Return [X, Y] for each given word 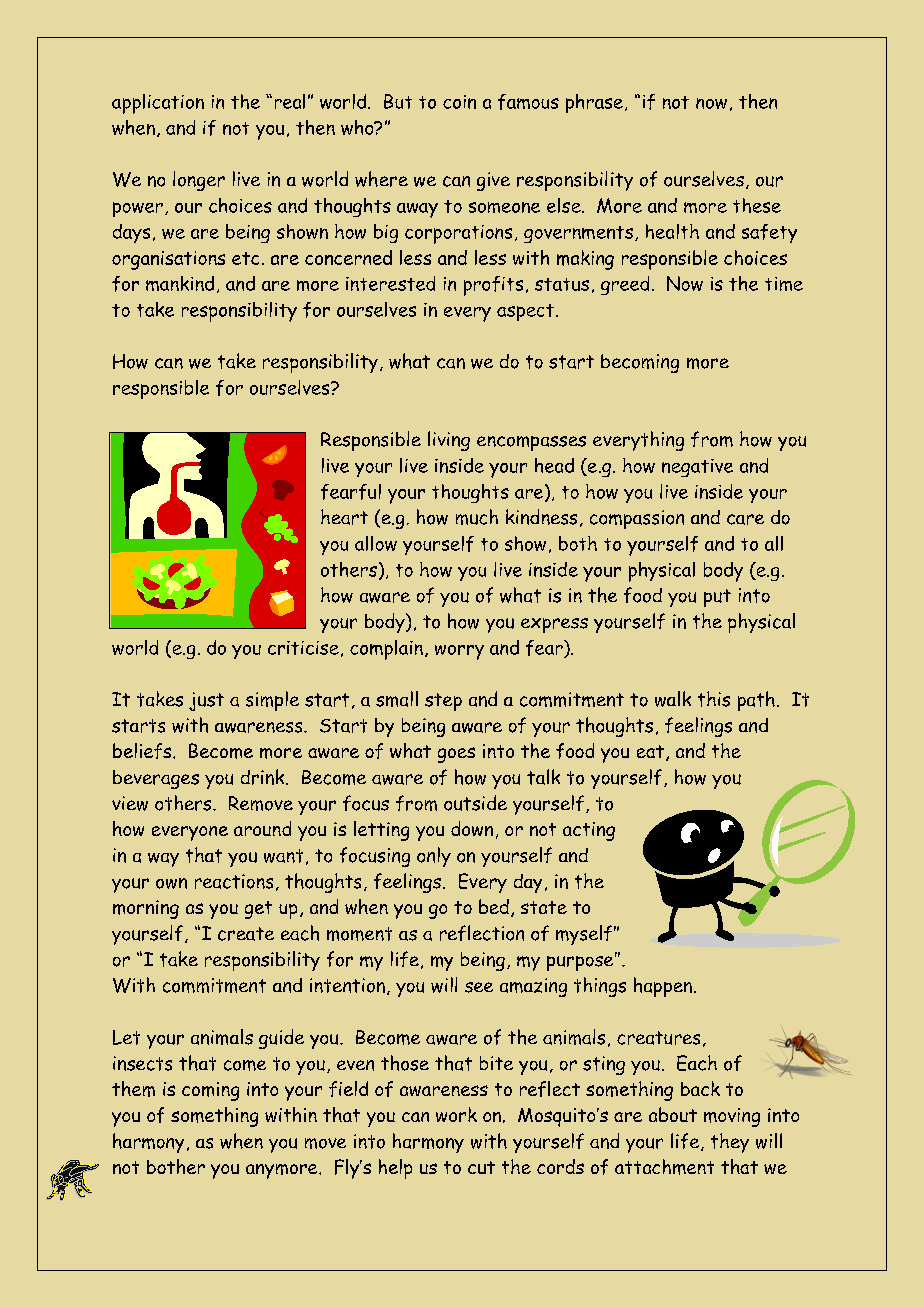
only [434, 857]
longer [199, 181]
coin [459, 102]
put [717, 598]
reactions [234, 881]
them [133, 1089]
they [730, 1143]
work [456, 1114]
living [449, 441]
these [757, 205]
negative [697, 468]
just [206, 701]
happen [663, 987]
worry [459, 652]
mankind [180, 283]
